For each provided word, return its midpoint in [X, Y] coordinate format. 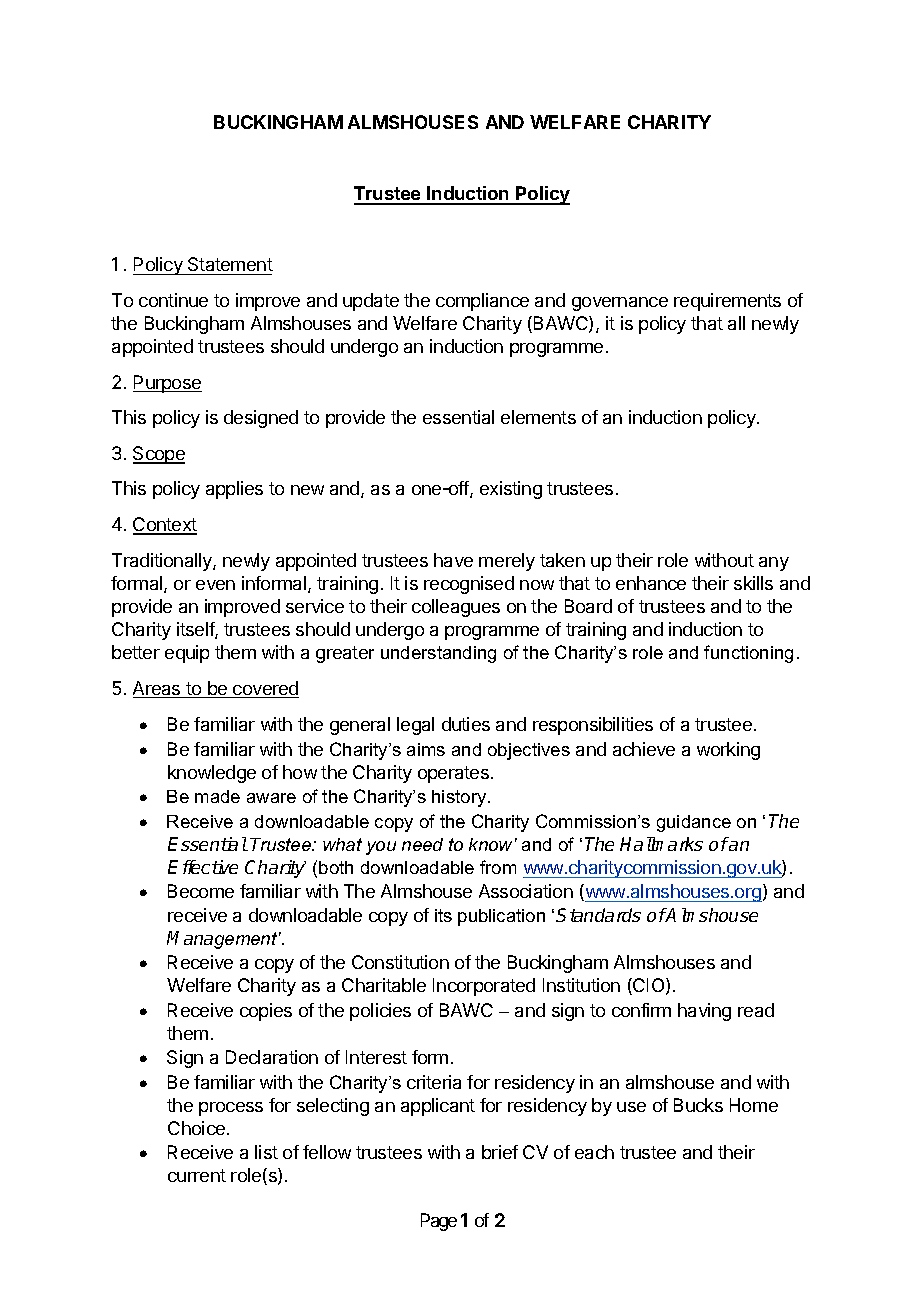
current [197, 1175]
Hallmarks [661, 844]
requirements [727, 302]
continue [173, 300]
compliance [482, 302]
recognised [469, 585]
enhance [651, 583]
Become [201, 891]
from [498, 867]
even [215, 585]
